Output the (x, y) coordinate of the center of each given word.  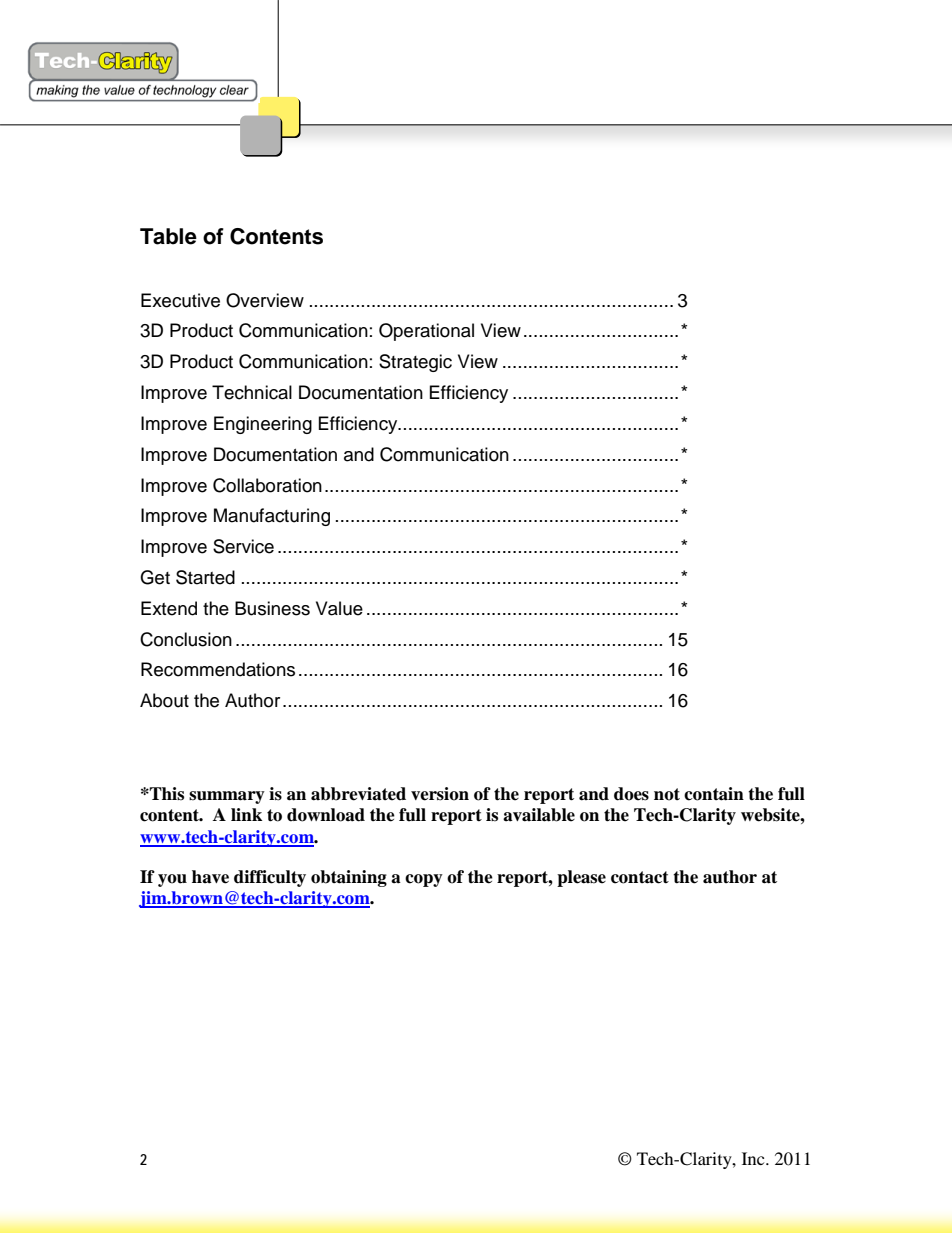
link (246, 814)
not (667, 794)
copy (424, 880)
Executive (180, 300)
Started (205, 577)
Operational (426, 332)
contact (640, 877)
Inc (754, 1158)
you (172, 880)
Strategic (415, 363)
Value (339, 608)
